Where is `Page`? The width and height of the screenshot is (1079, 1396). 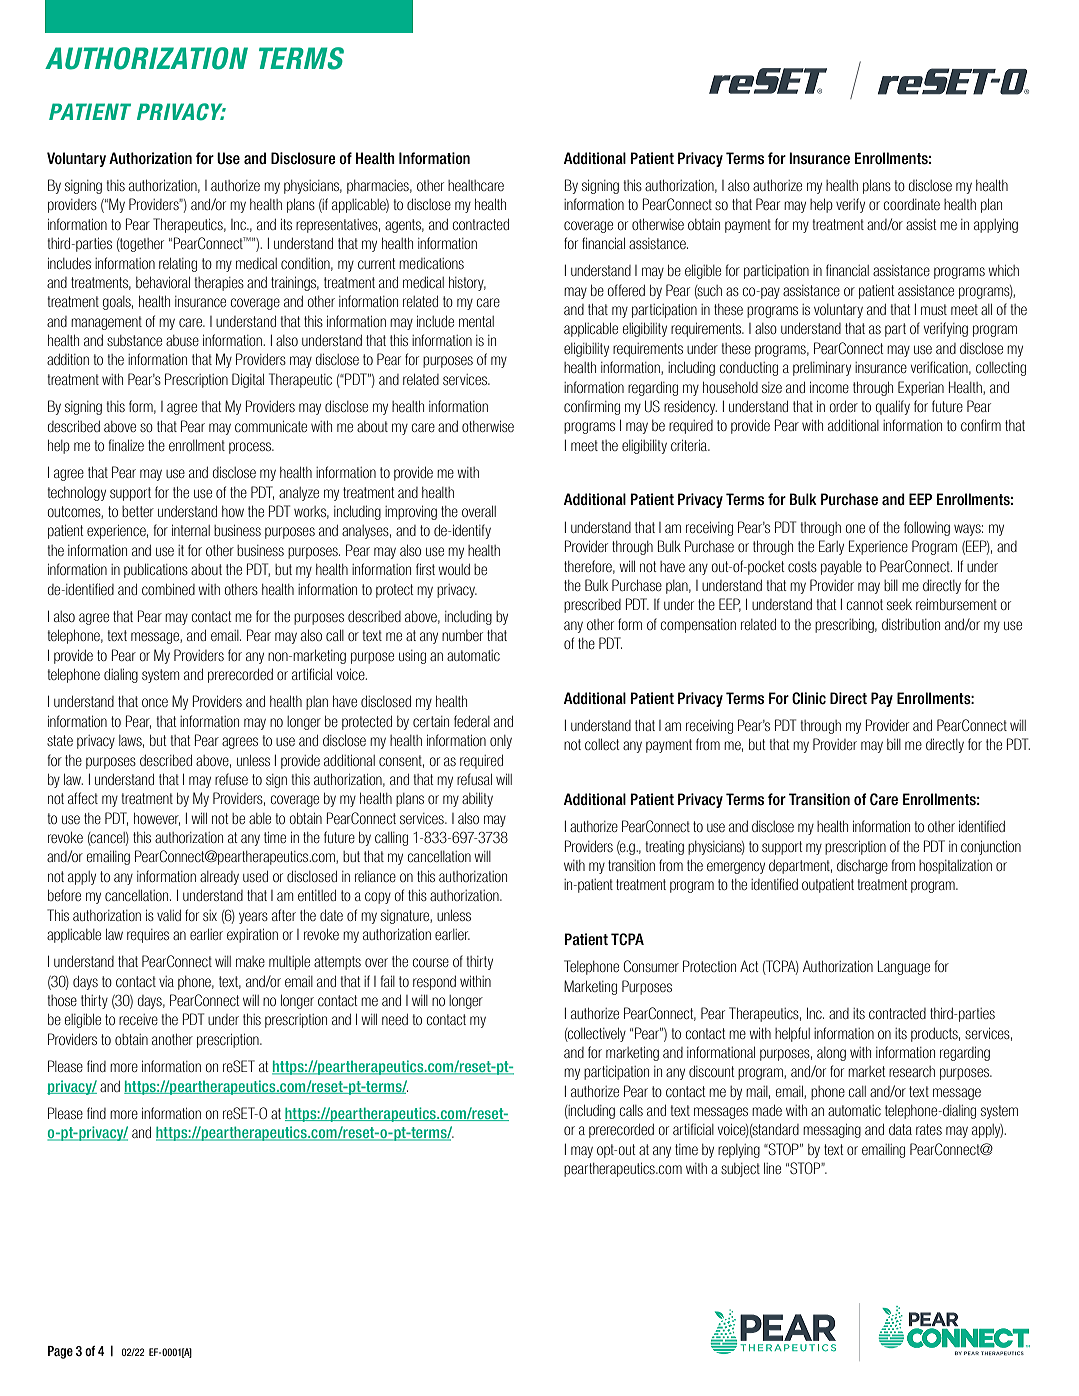 Page is located at coordinates (60, 1352).
